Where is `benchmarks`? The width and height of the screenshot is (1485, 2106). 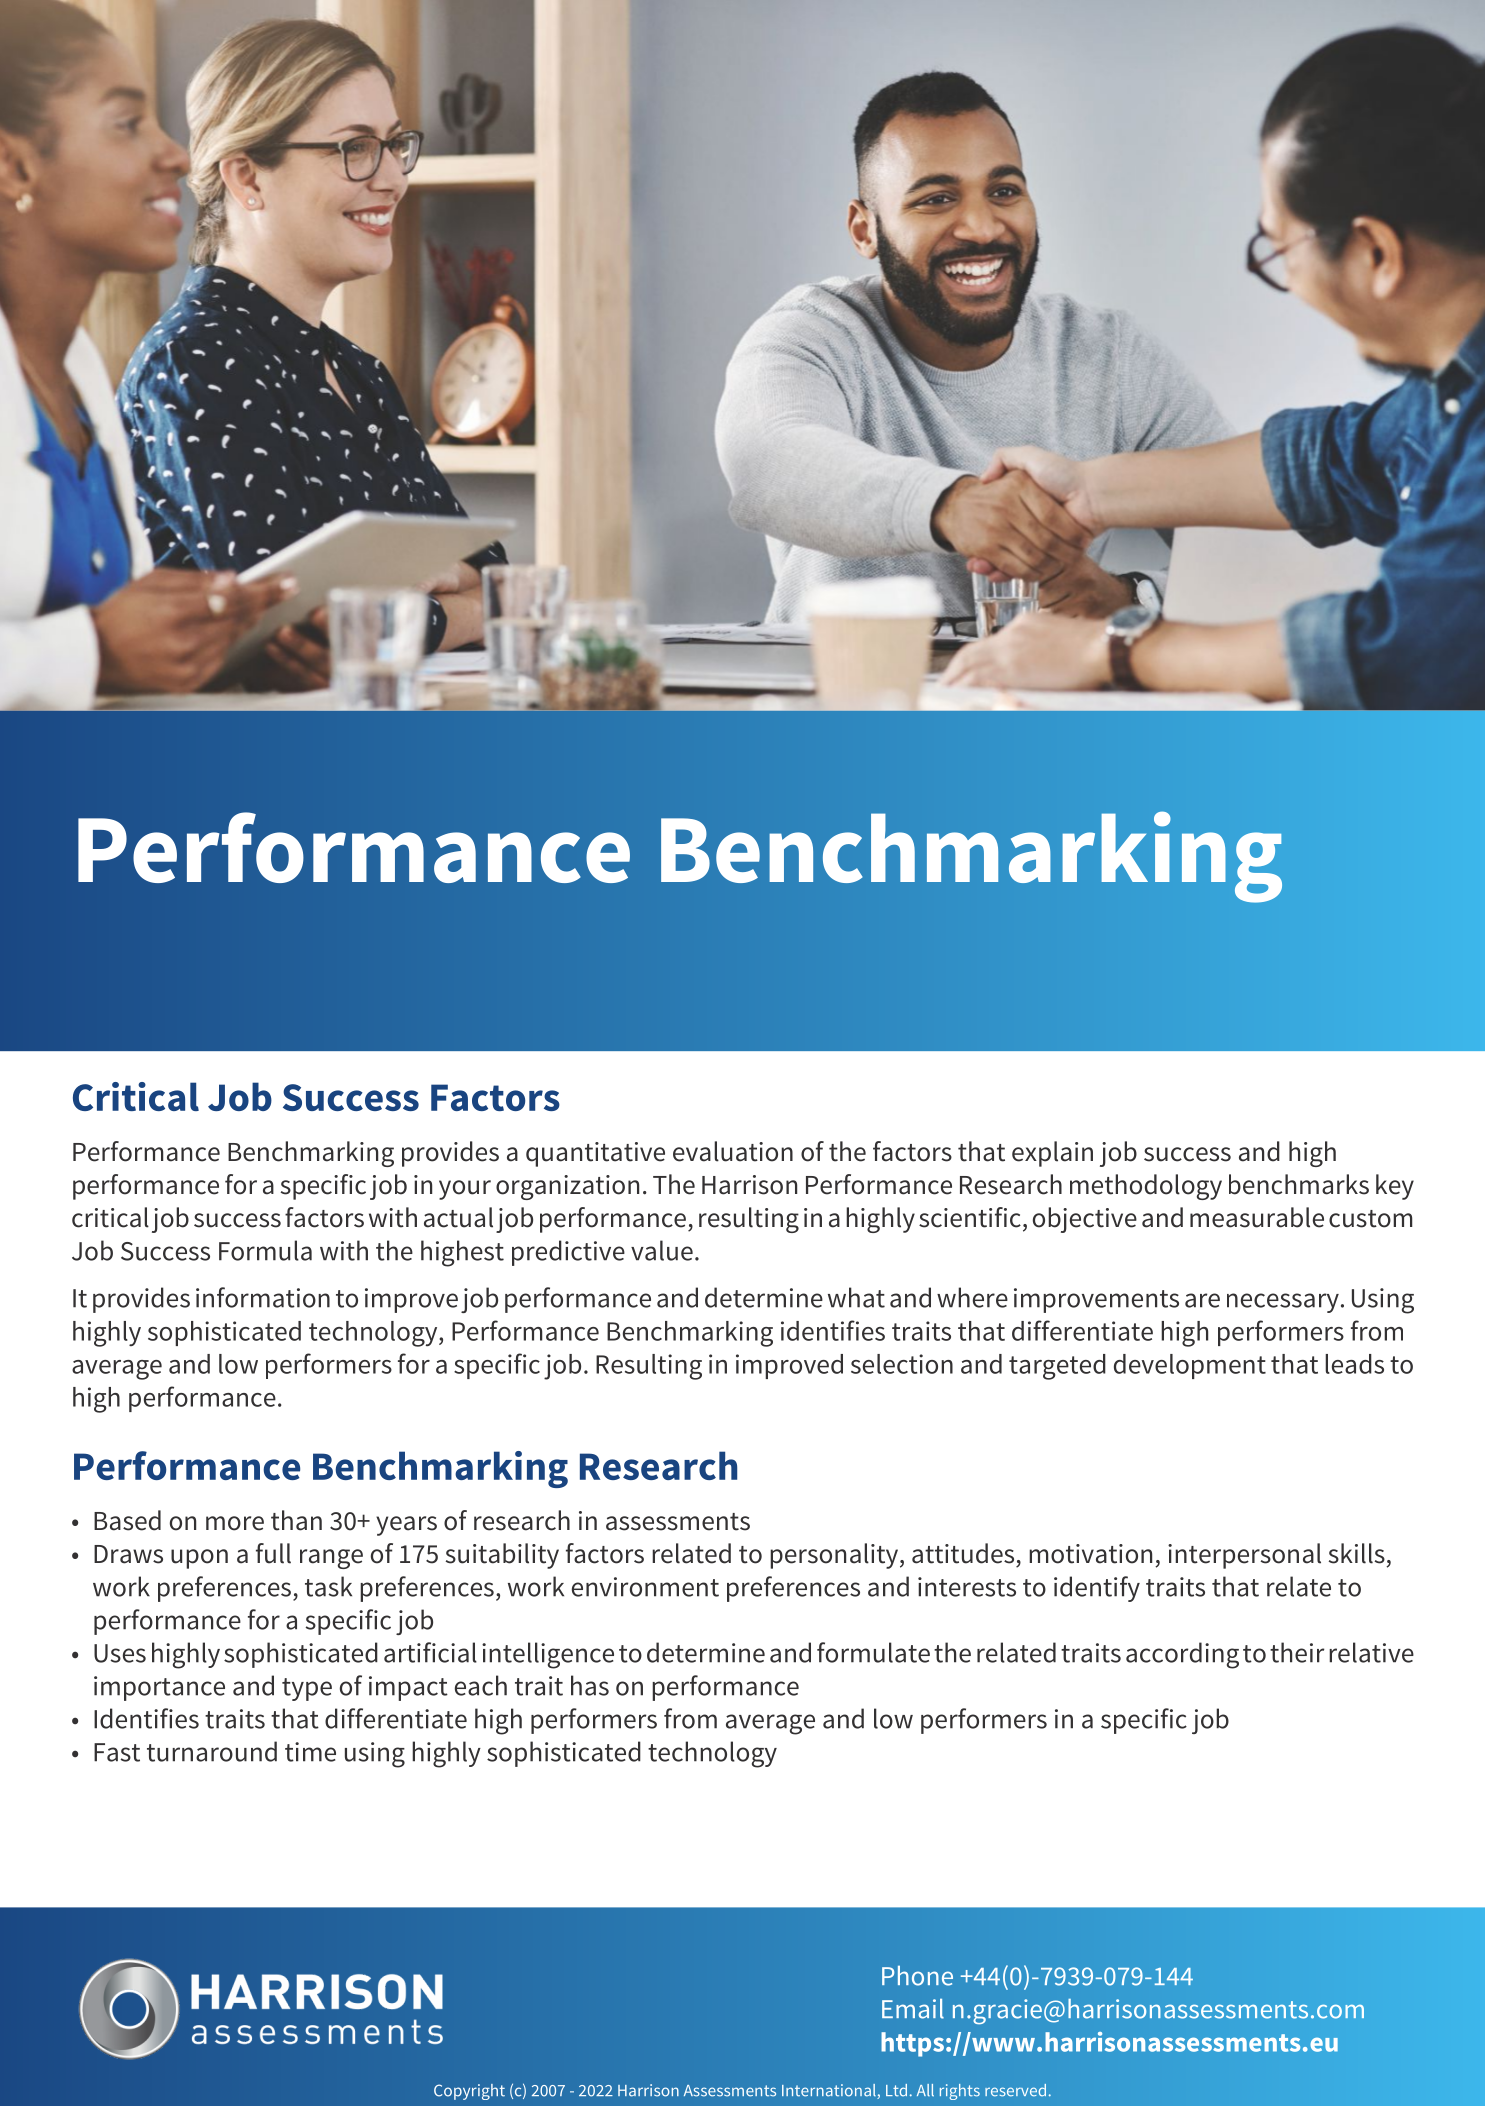
benchmarks is located at coordinates (1299, 1184).
